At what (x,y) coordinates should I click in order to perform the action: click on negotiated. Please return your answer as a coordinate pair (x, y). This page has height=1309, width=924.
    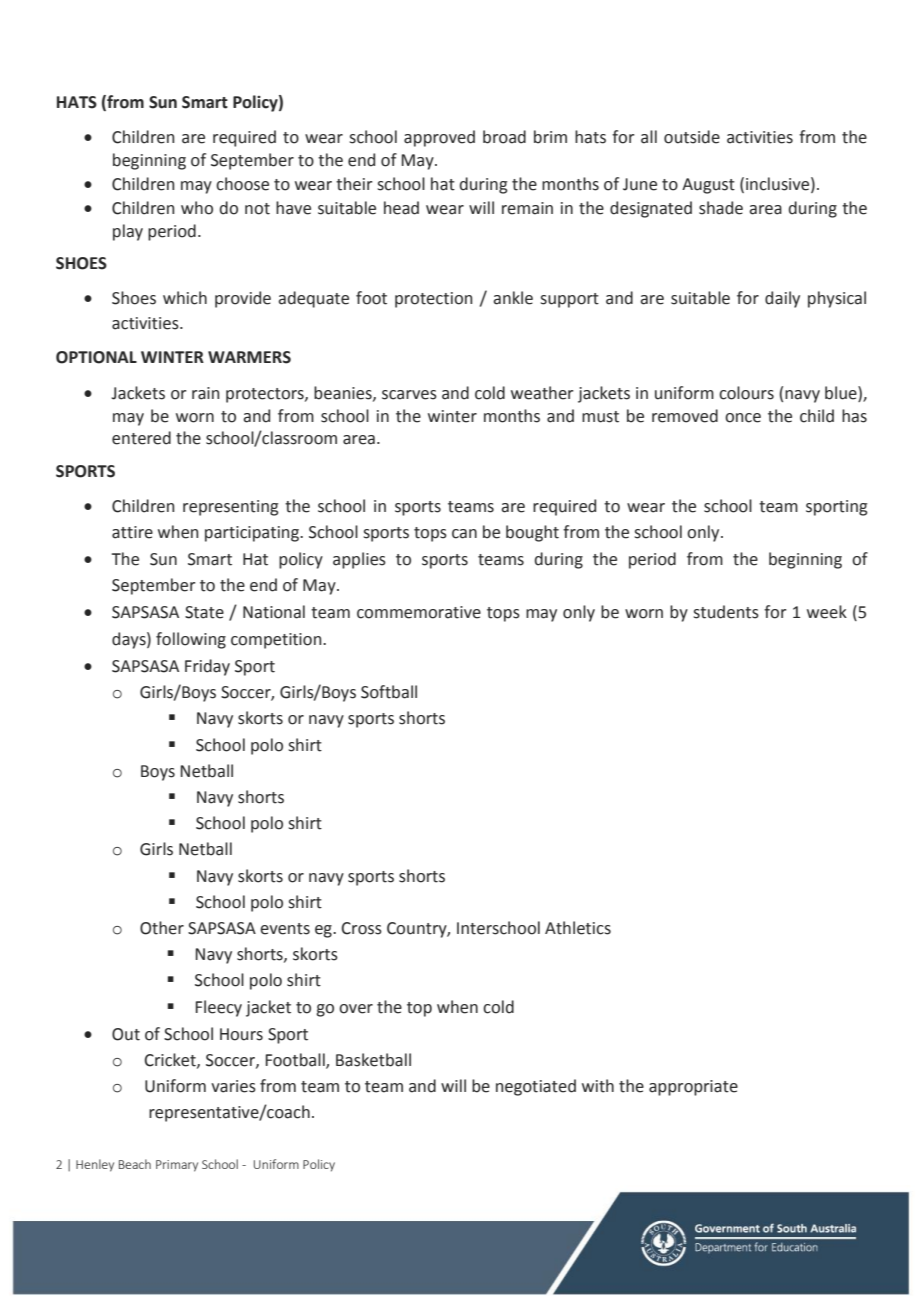
    Looking at the image, I should click on (536, 1087).
